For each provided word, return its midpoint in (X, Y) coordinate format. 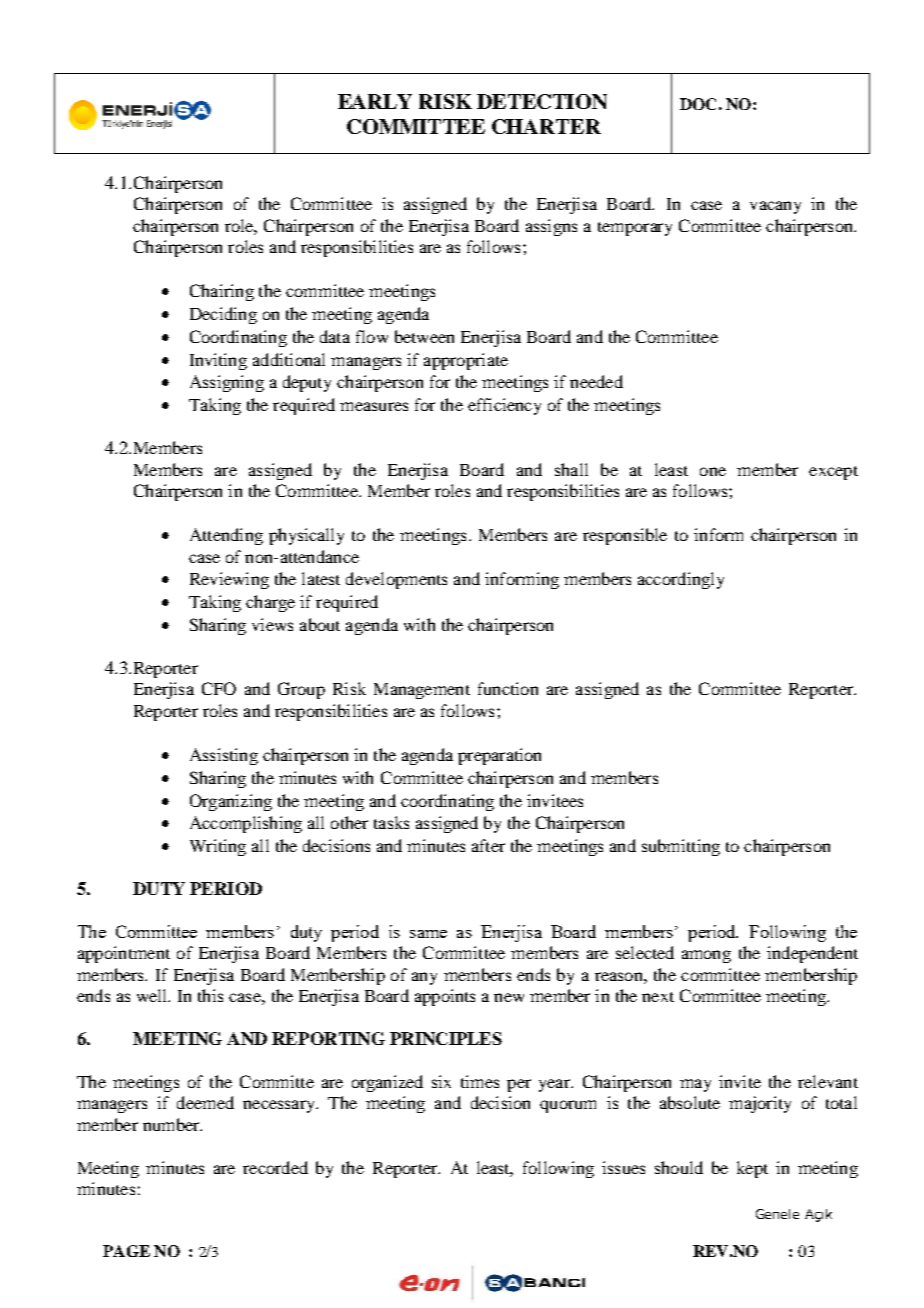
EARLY (375, 101)
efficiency (504, 406)
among (706, 956)
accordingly (681, 580)
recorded (275, 1167)
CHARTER (546, 126)
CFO (219, 688)
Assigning (227, 383)
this (210, 995)
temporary (635, 229)
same (428, 934)
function (508, 688)
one (713, 471)
